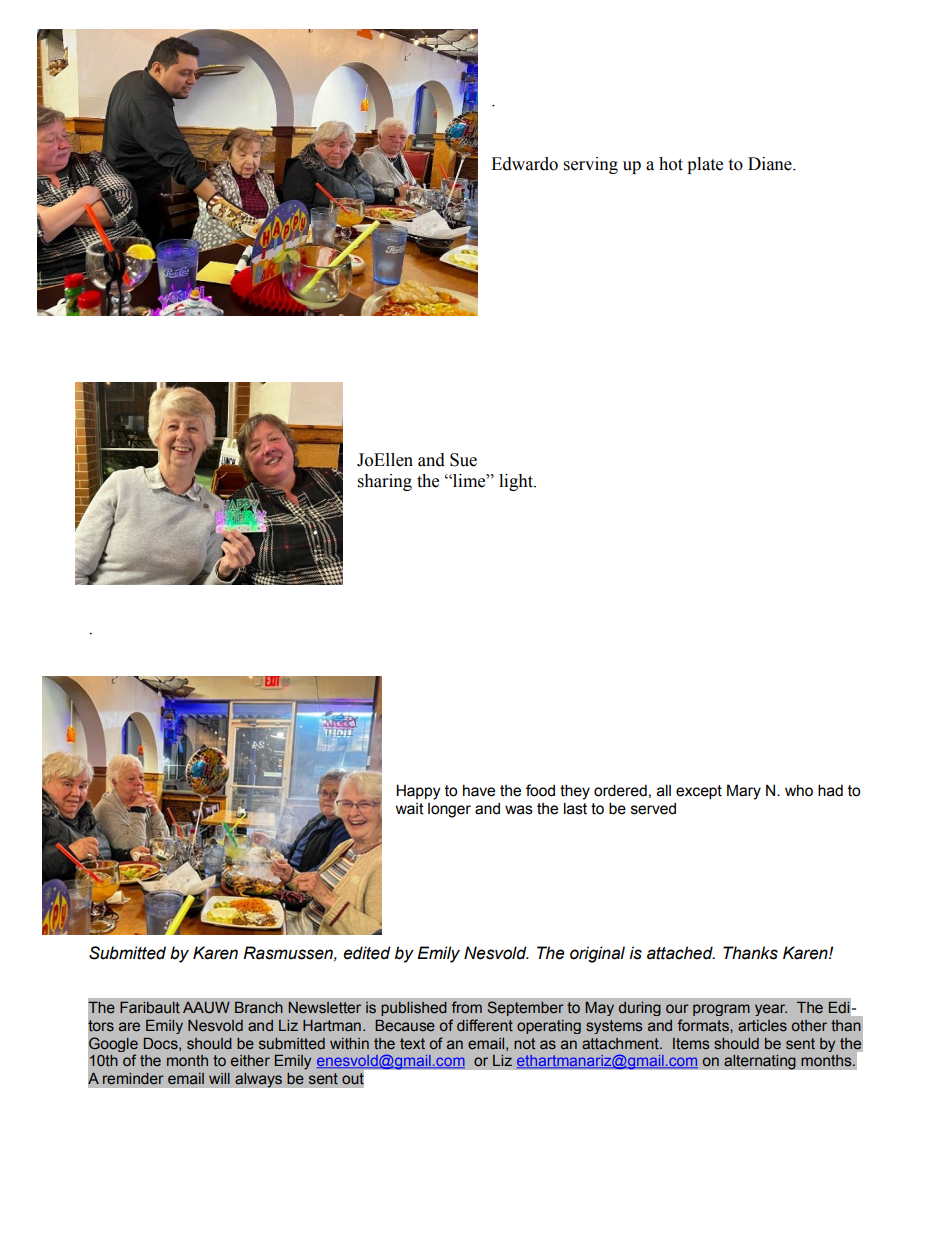 The image size is (952, 1233). I want to click on sharing, so click(385, 482).
